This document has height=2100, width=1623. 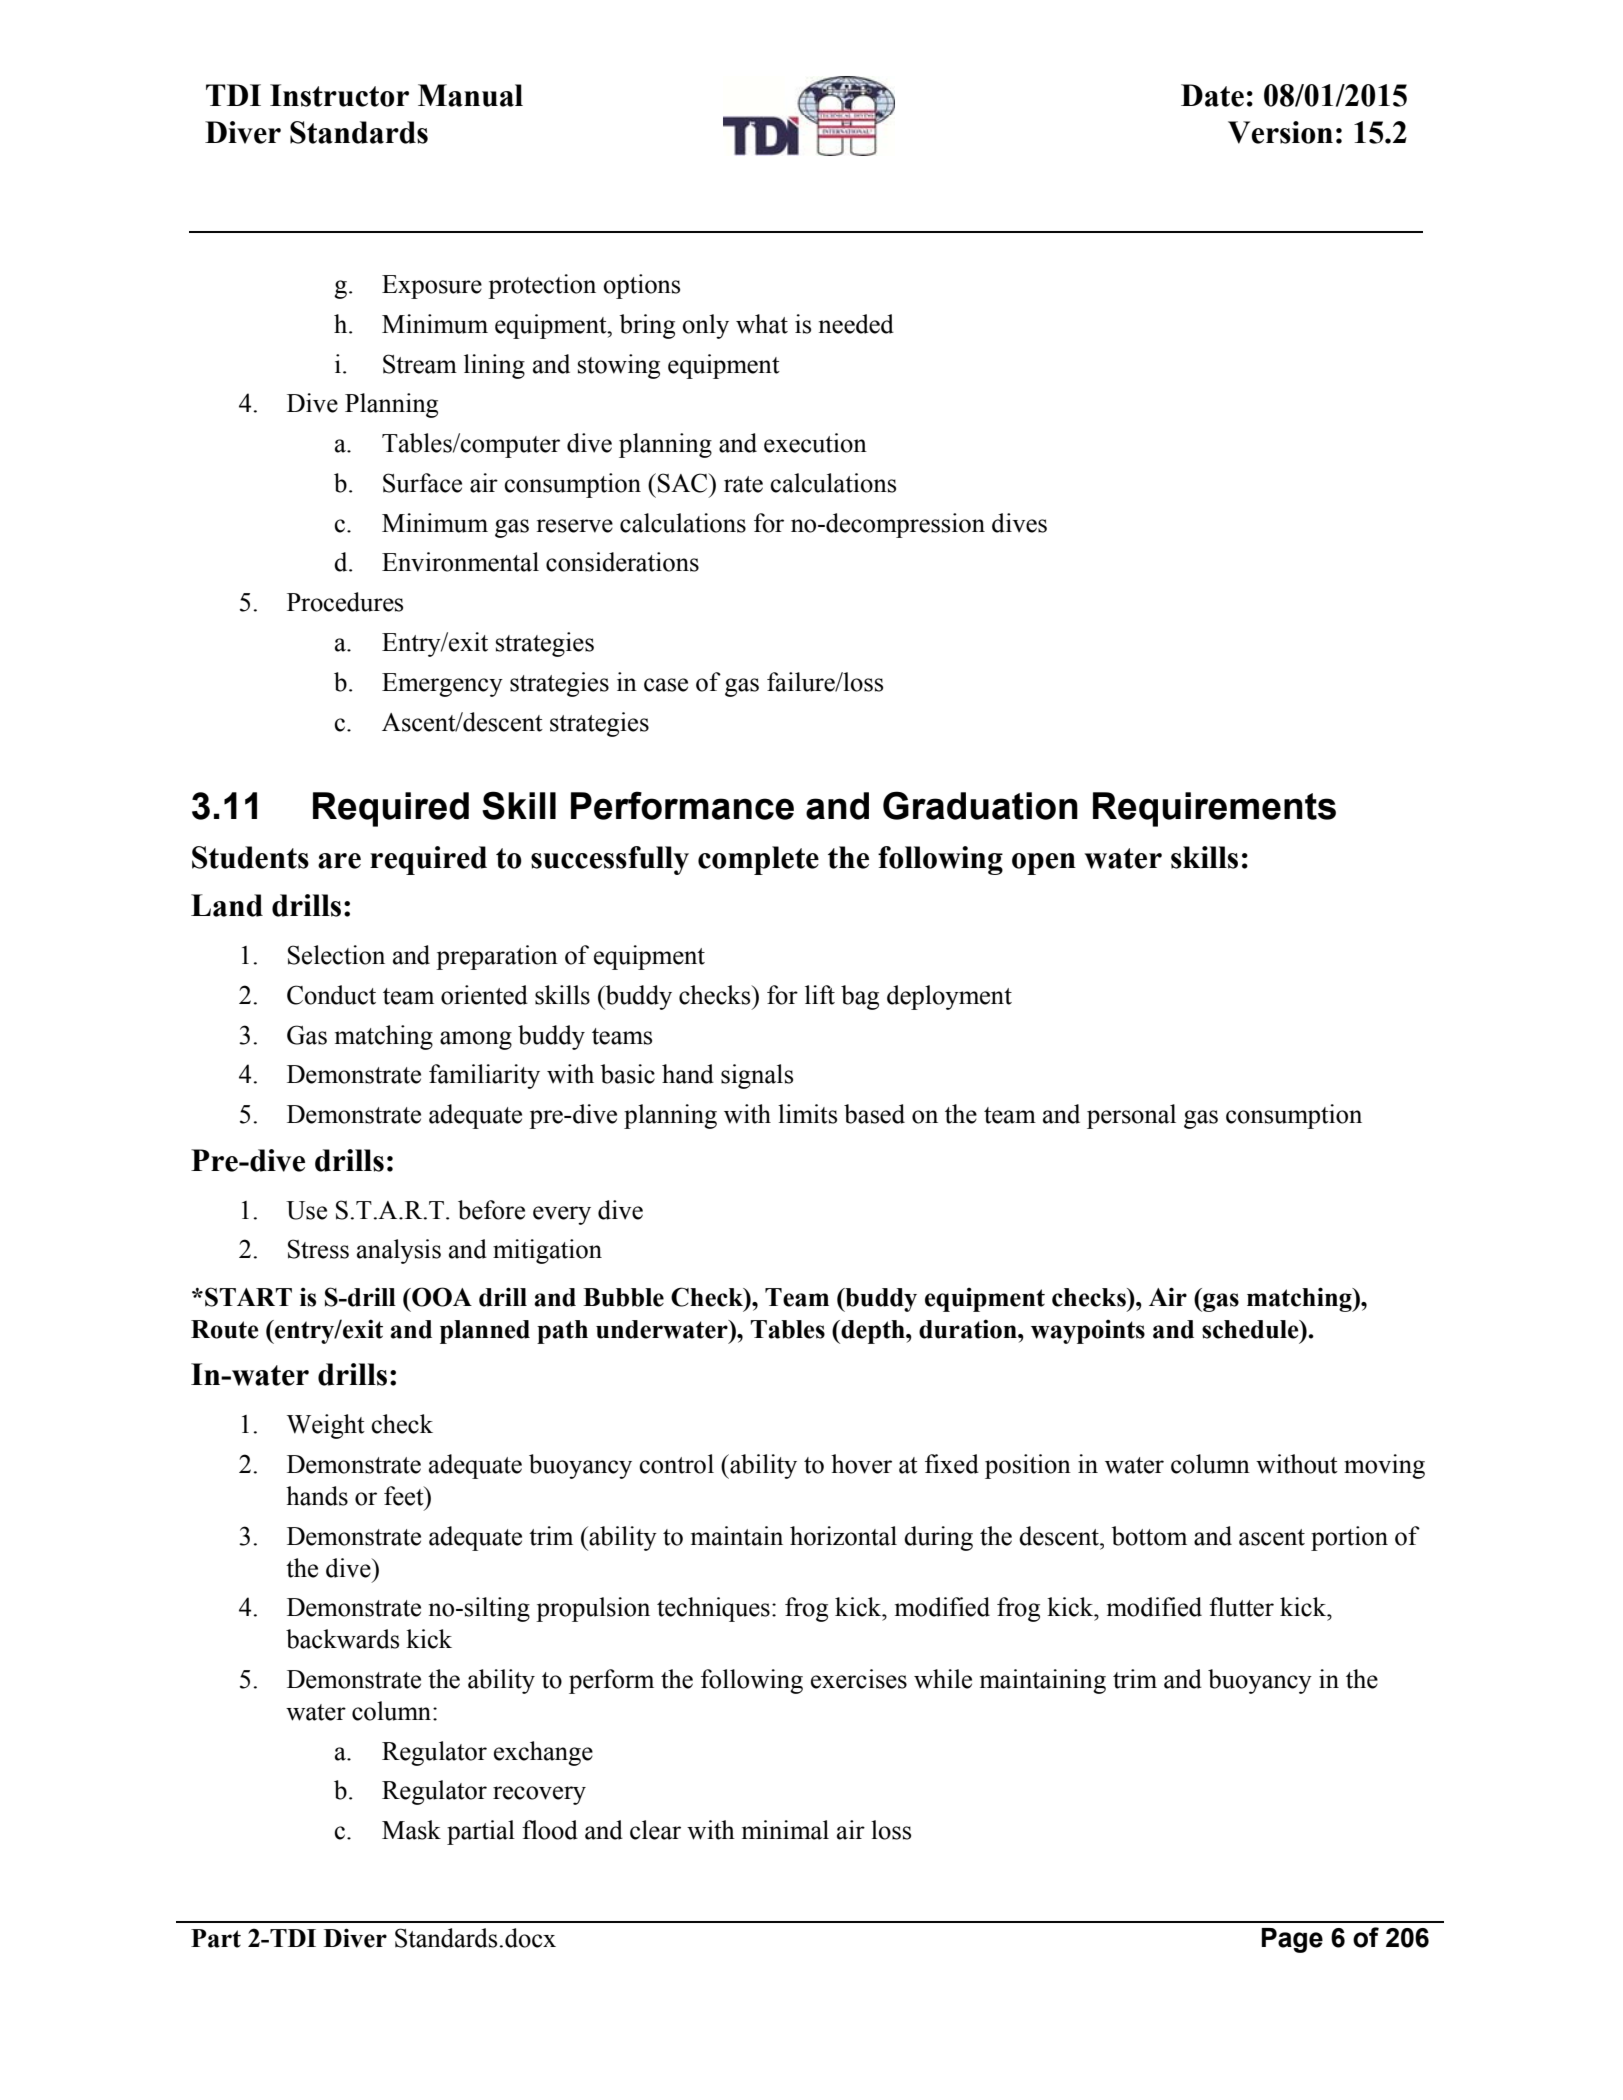 What do you see at coordinates (339, 95) in the document?
I see `Instructor` at bounding box center [339, 95].
